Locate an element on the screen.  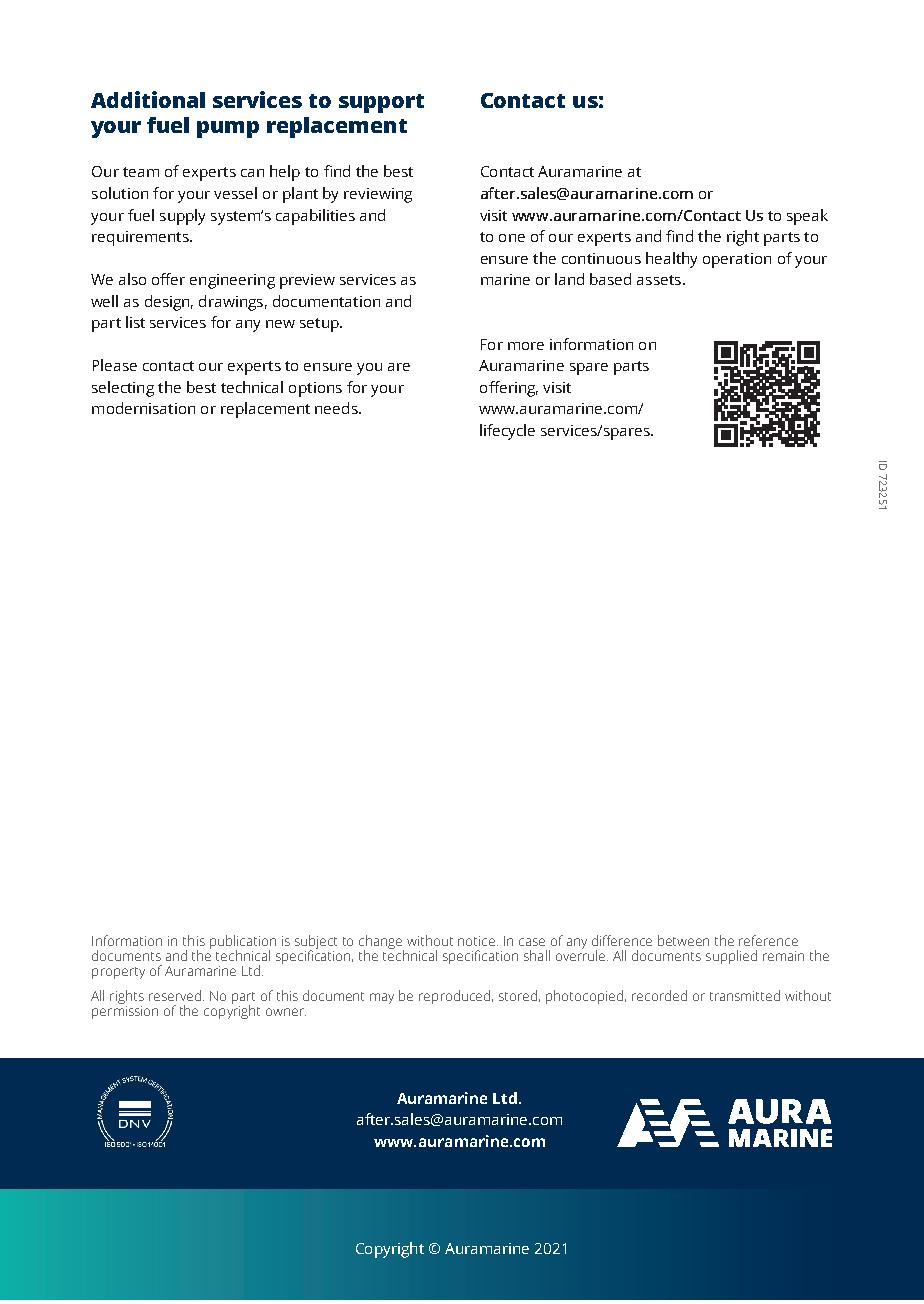
reserved is located at coordinates (176, 995).
